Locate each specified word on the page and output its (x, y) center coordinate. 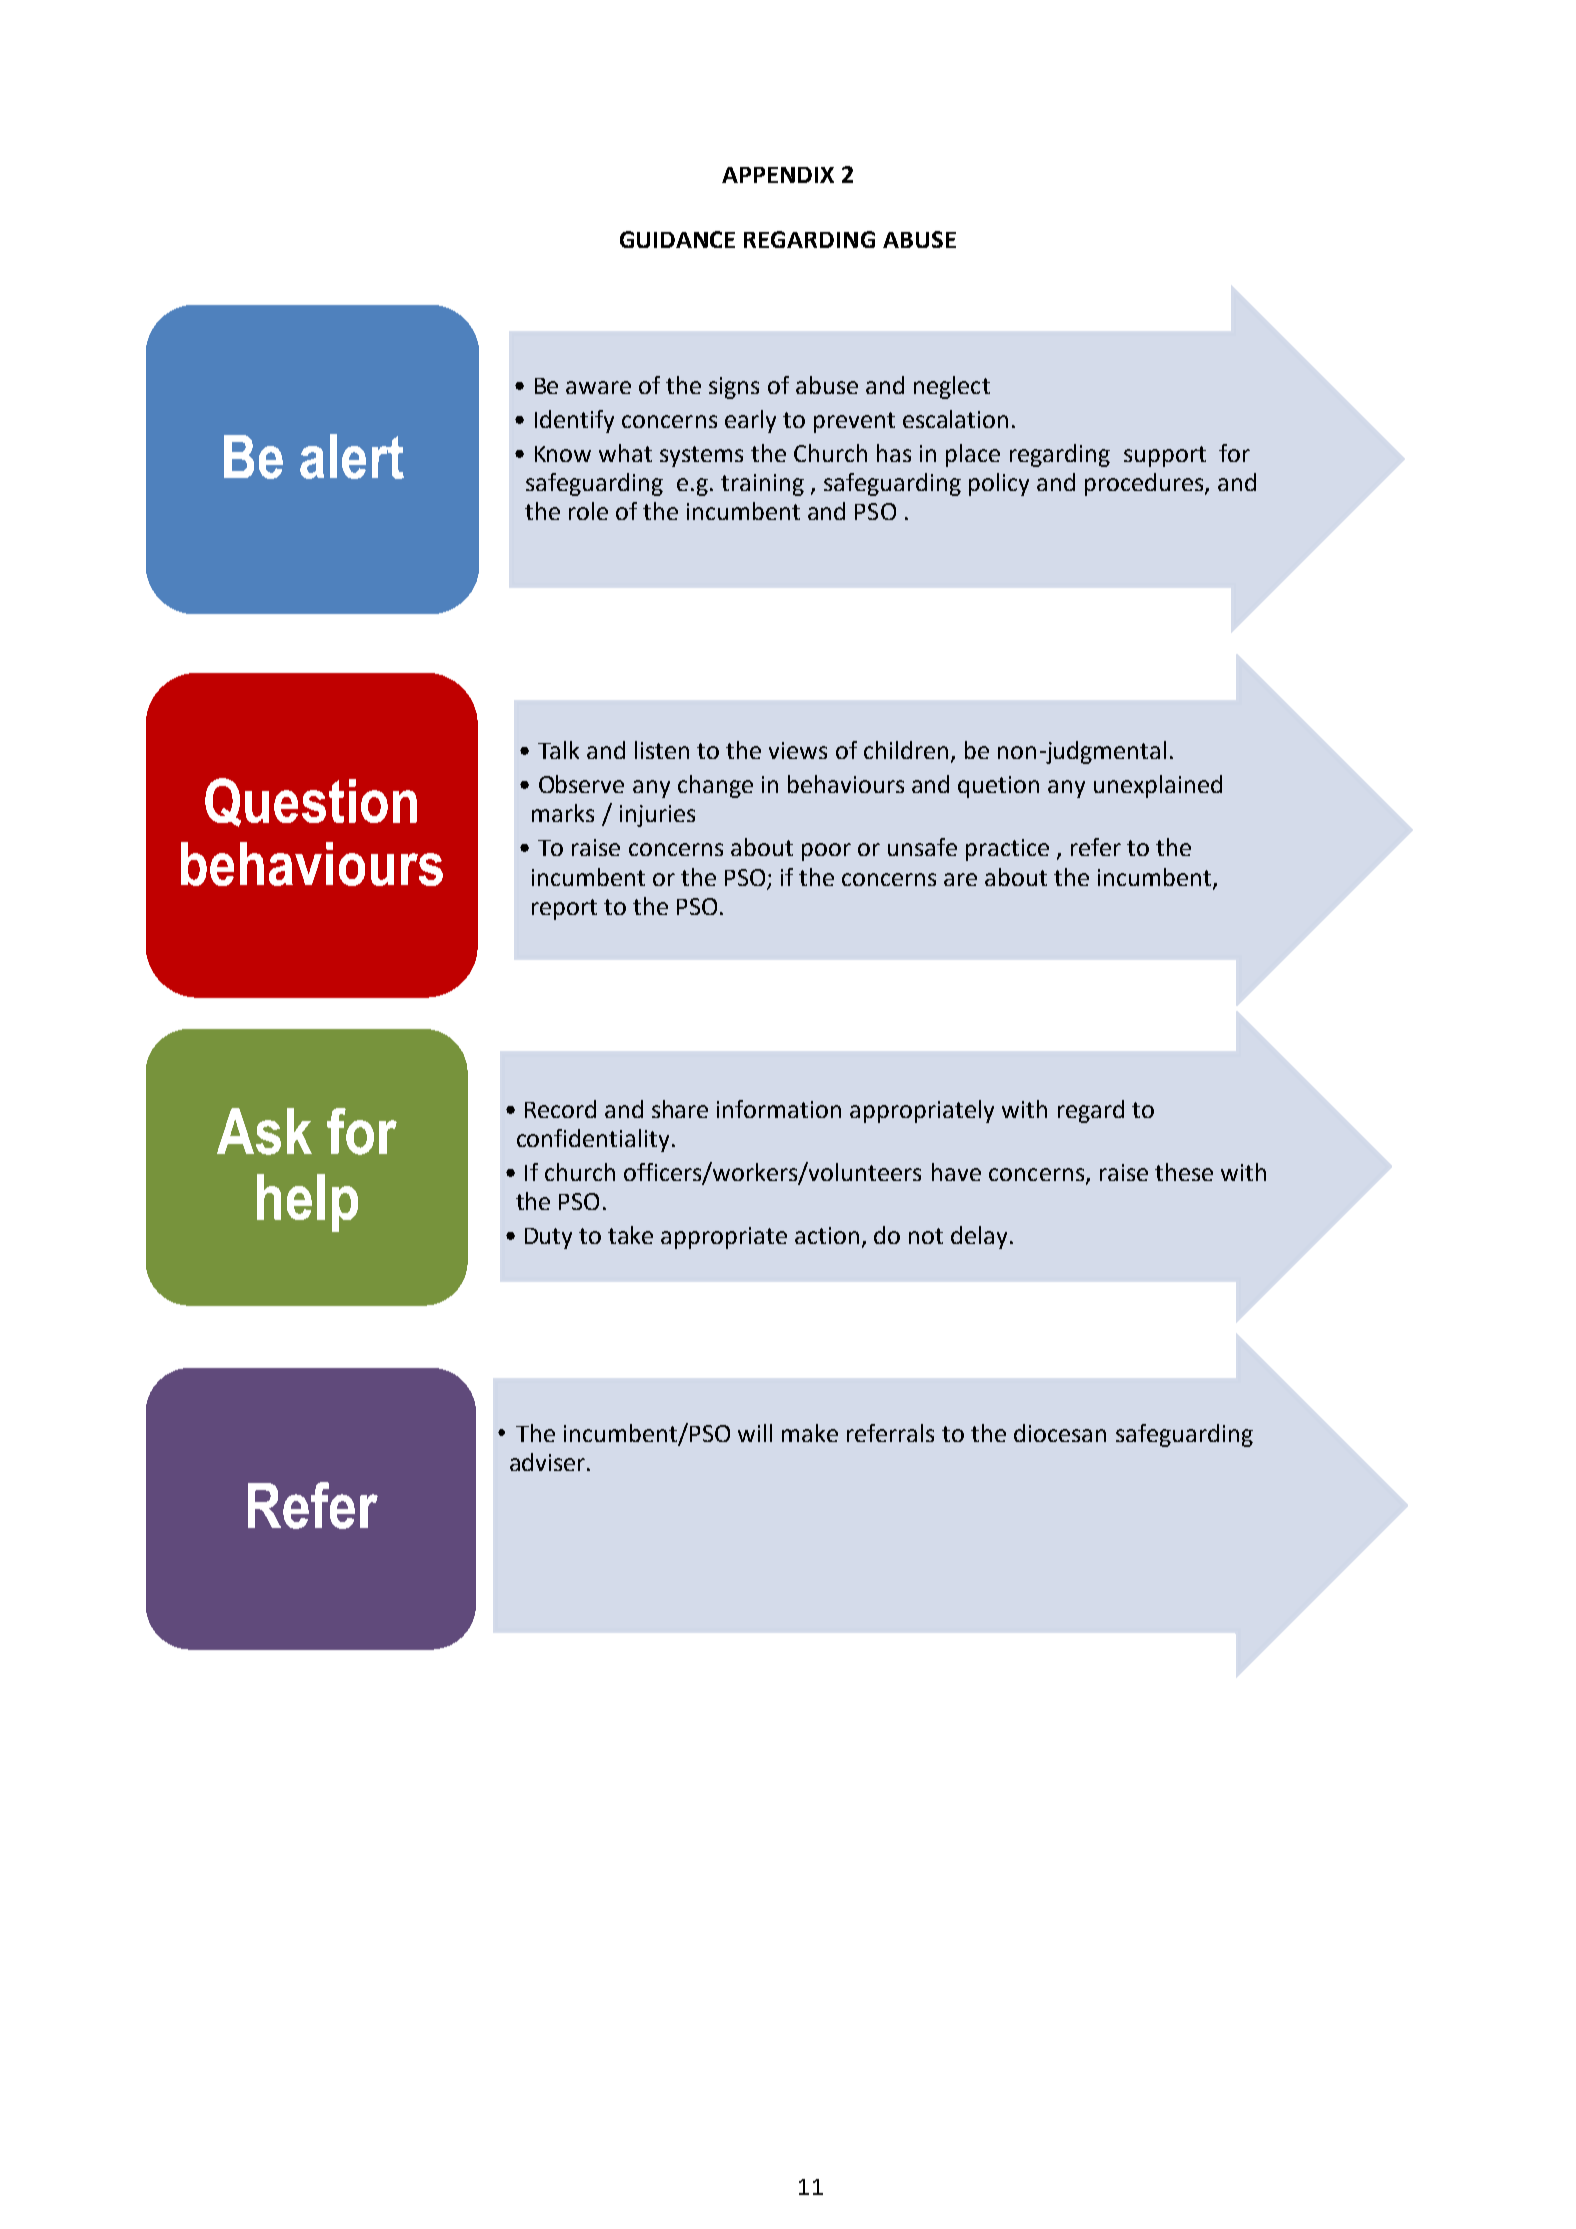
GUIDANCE (677, 239)
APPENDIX (778, 175)
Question (311, 802)
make (810, 1433)
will (755, 1433)
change (715, 786)
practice (1007, 850)
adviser (549, 1462)
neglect (952, 387)
